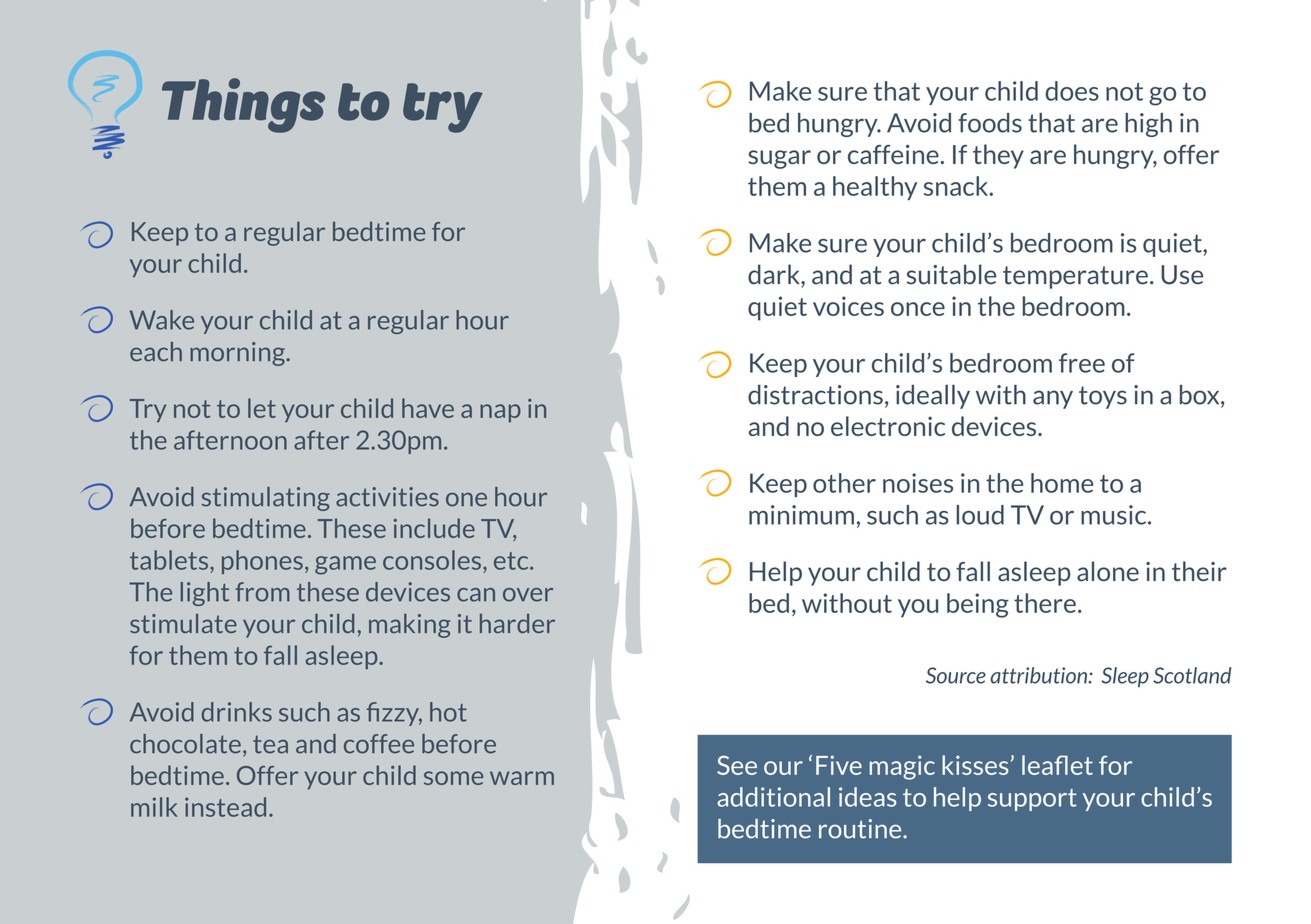 This screenshot has width=1311, height=924. Describe the element at coordinates (1053, 399) in the screenshot. I see `any` at that location.
